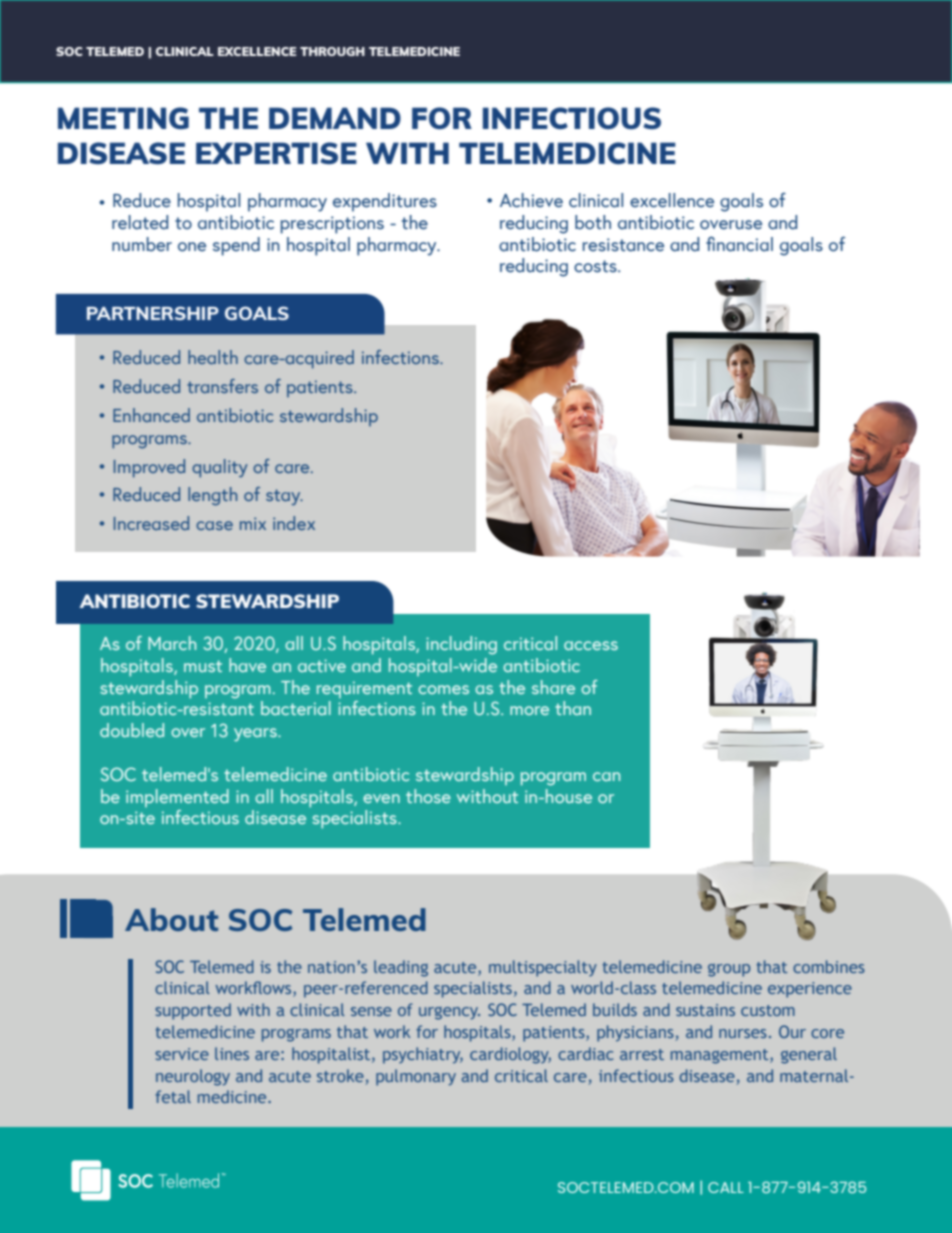 The width and height of the screenshot is (952, 1233). What do you see at coordinates (726, 1187) in the screenshot?
I see `CALL` at bounding box center [726, 1187].
